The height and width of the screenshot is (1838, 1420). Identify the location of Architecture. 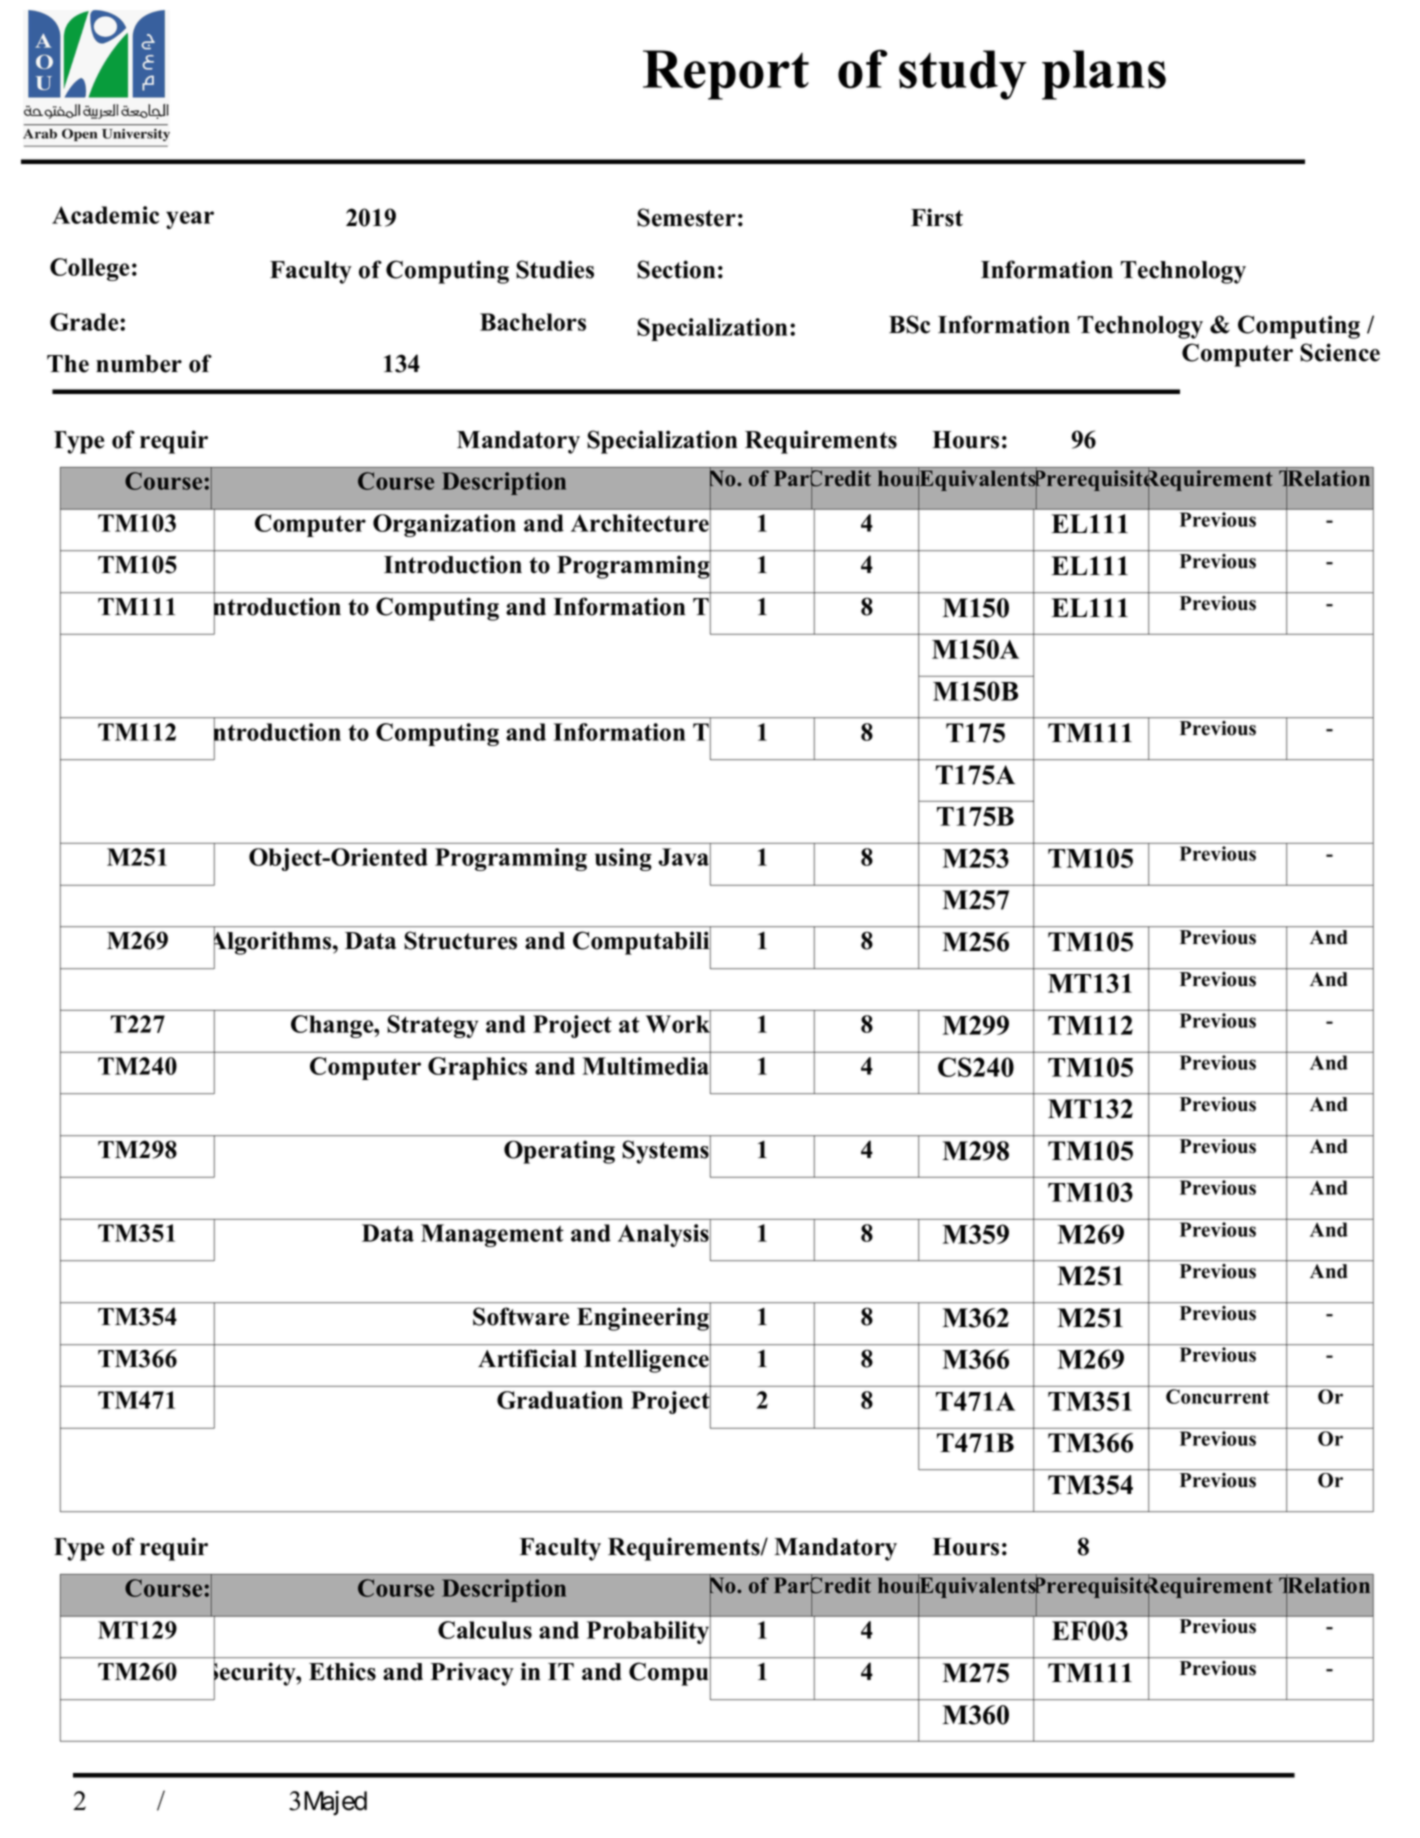
(641, 523).
